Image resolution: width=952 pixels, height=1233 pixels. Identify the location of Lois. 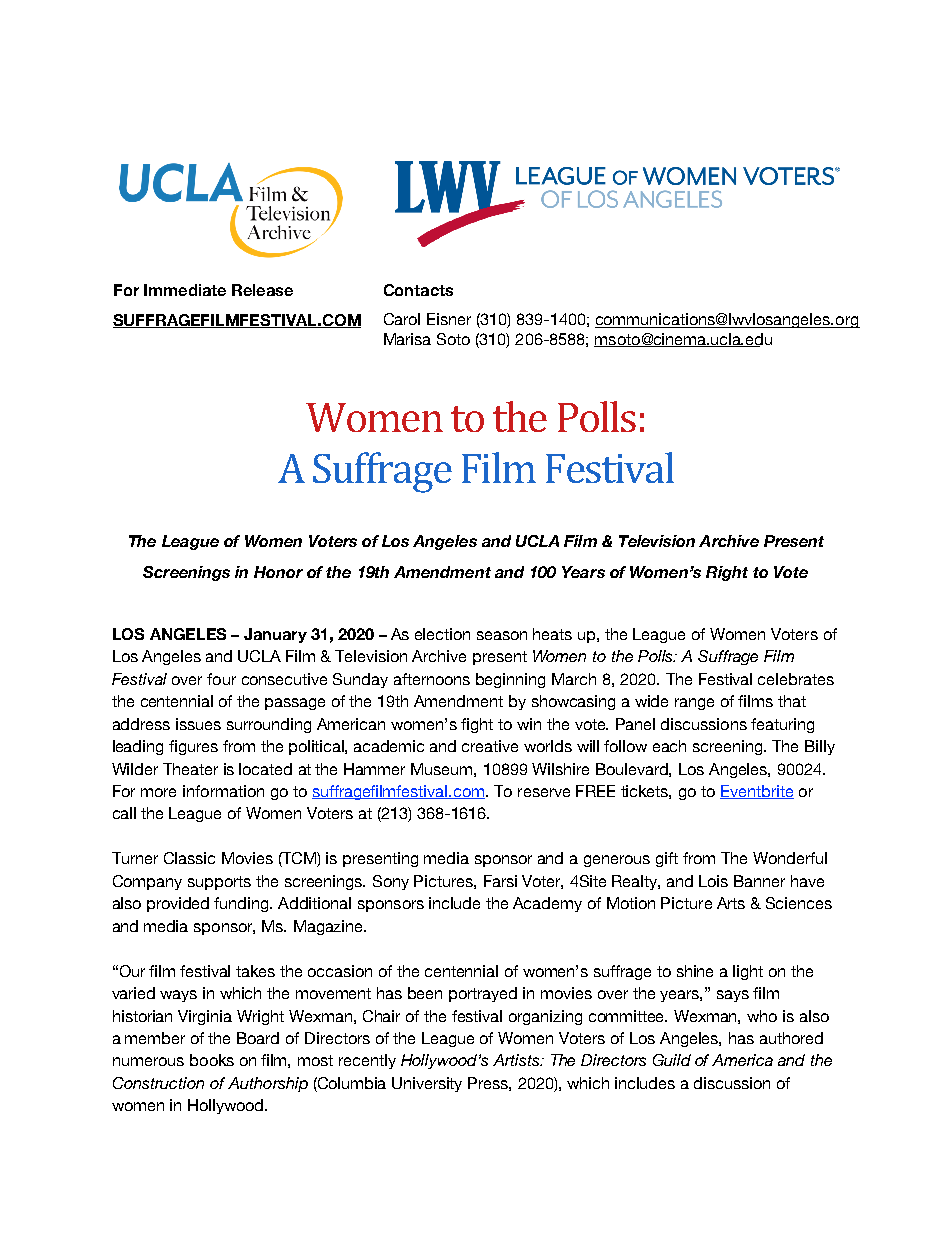
(713, 881).
